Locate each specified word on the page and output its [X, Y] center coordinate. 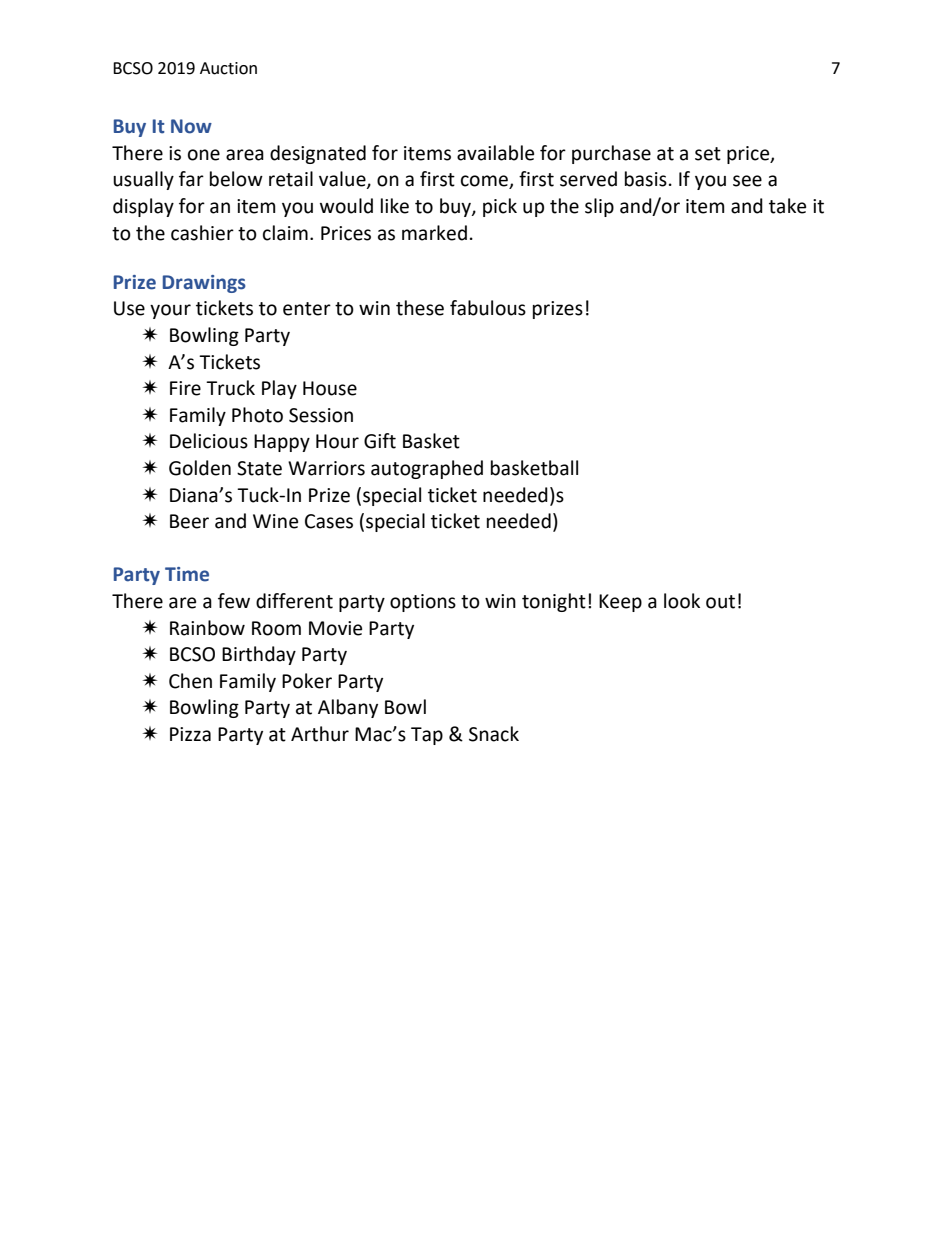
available [495, 153]
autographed [427, 469]
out [720, 602]
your [170, 311]
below [236, 179]
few [234, 601]
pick [500, 207]
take [787, 206]
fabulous [488, 308]
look [682, 601]
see [747, 181]
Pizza [190, 734]
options [423, 603]
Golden [200, 468]
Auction [228, 68]
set [708, 154]
